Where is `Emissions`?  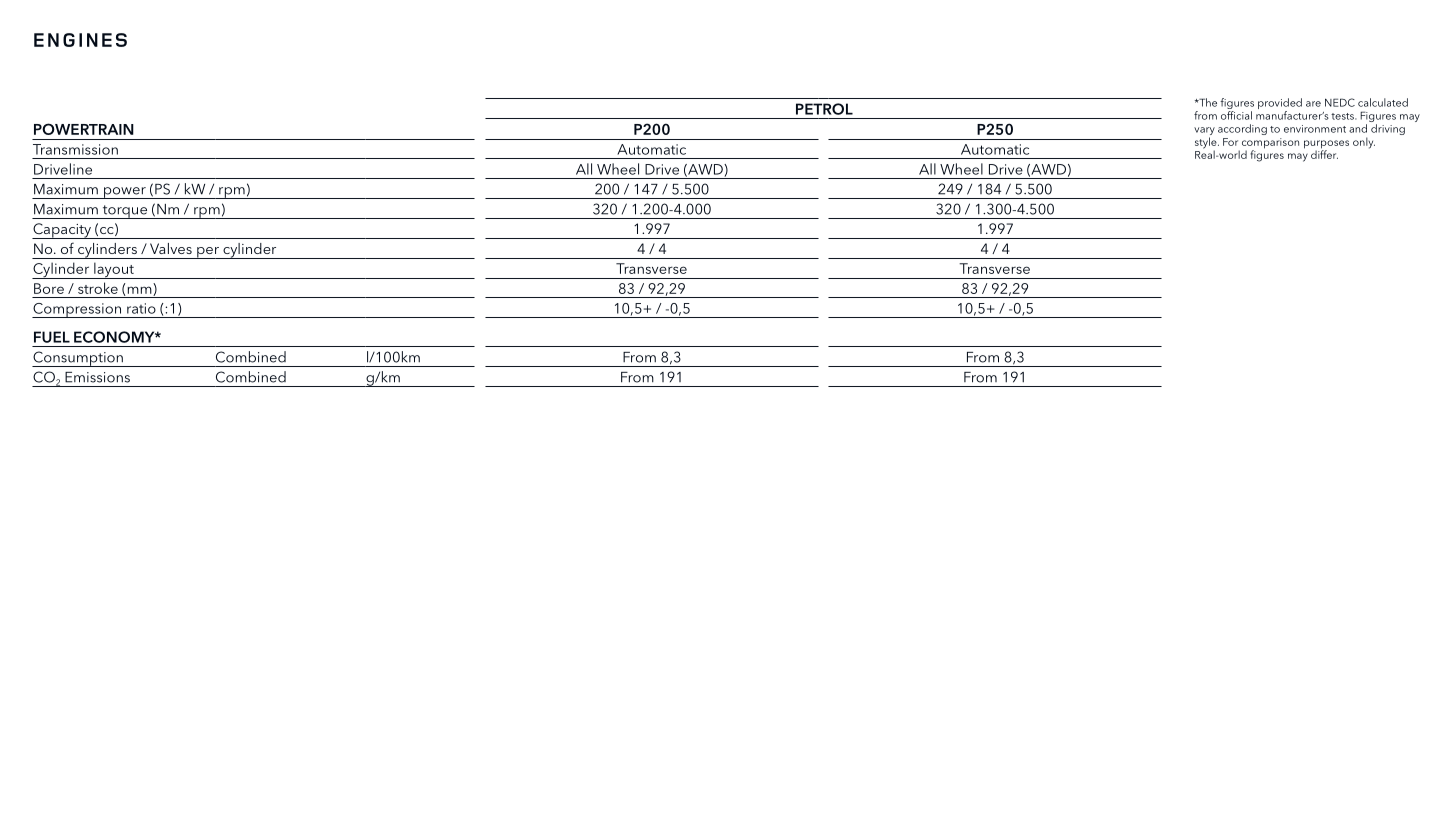
Emissions is located at coordinates (97, 377).
